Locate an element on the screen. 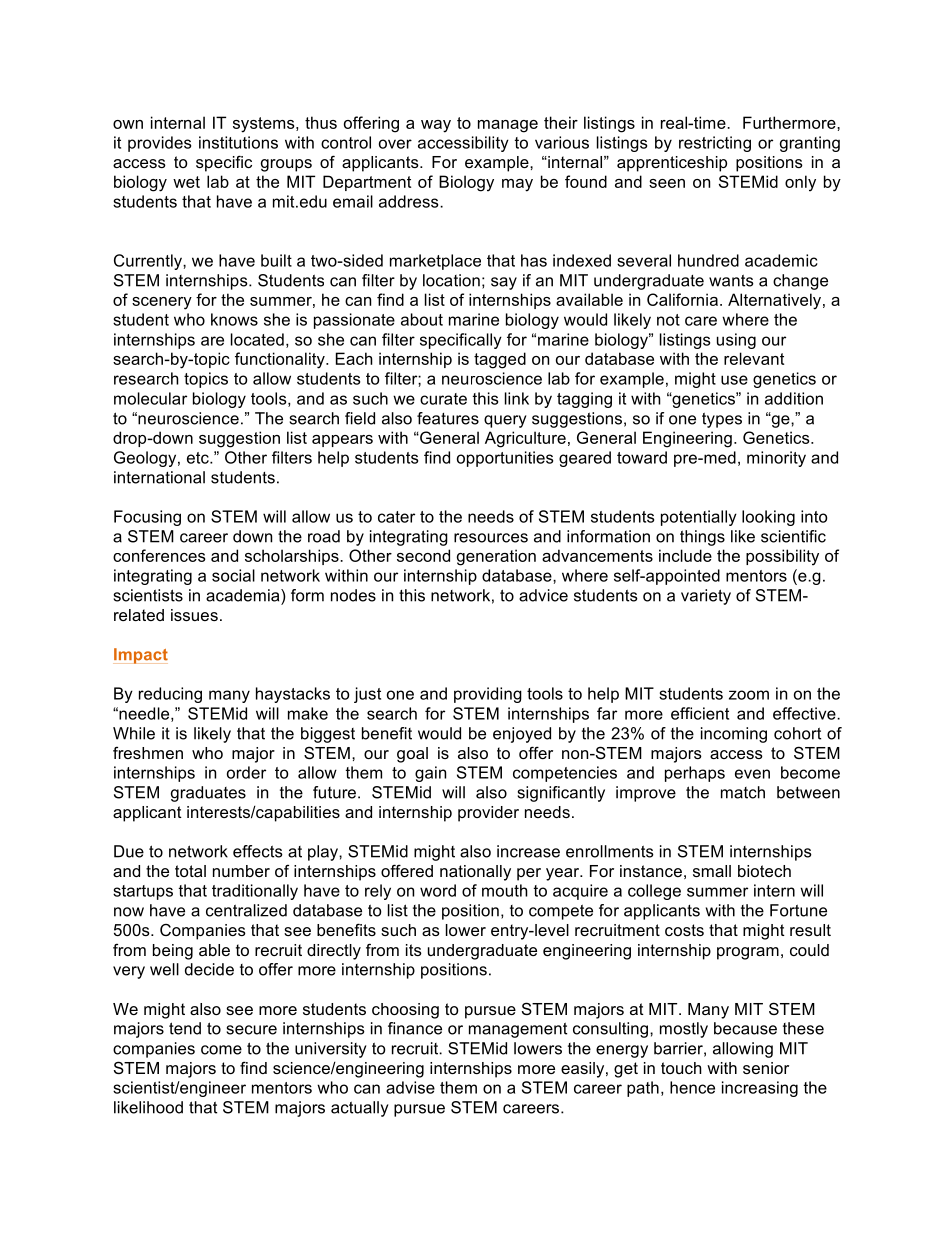 The width and height of the screenshot is (952, 1233). way is located at coordinates (436, 126).
